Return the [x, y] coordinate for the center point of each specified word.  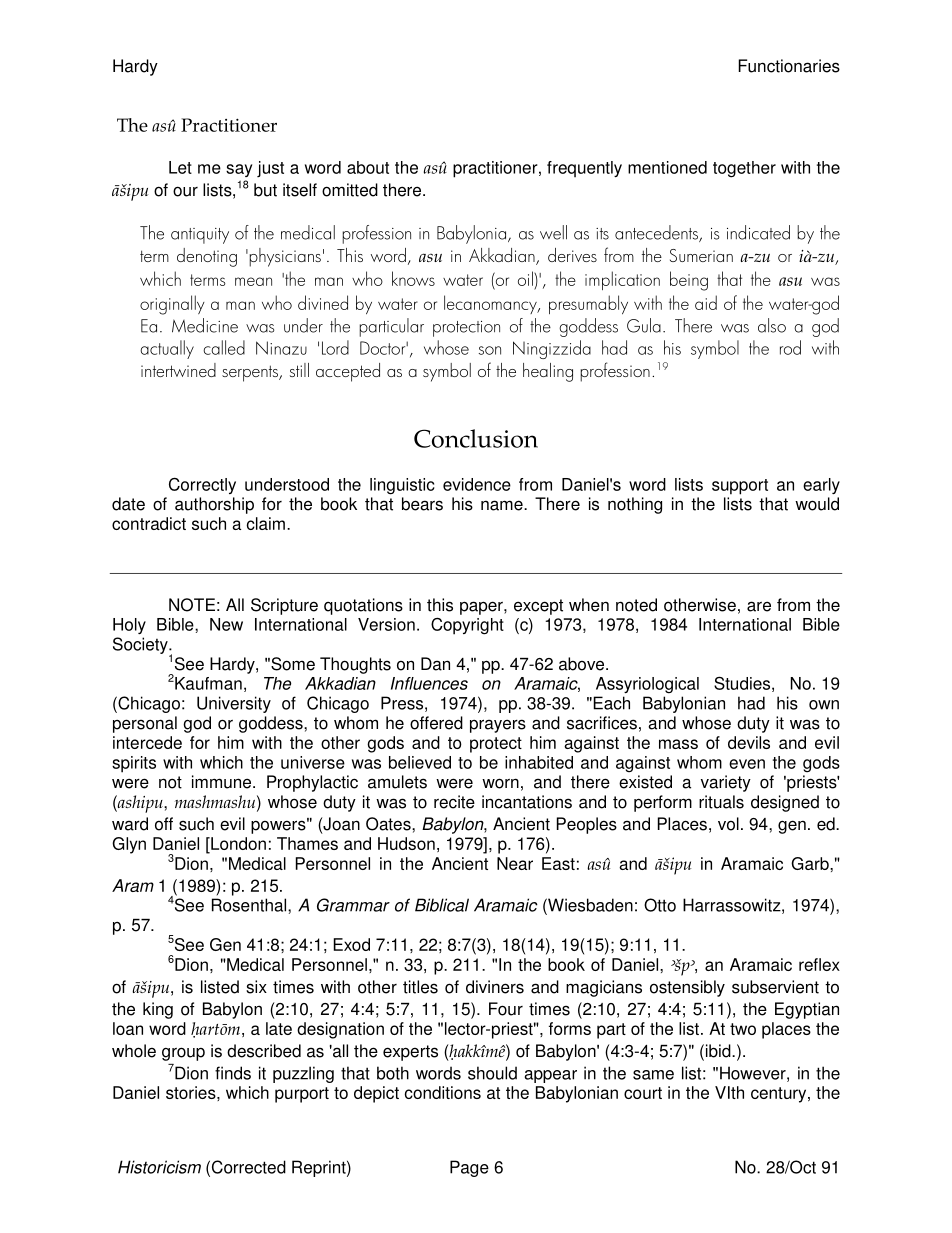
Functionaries [789, 66]
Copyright [467, 626]
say [239, 170]
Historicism [159, 1167]
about [368, 167]
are [759, 606]
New [226, 624]
